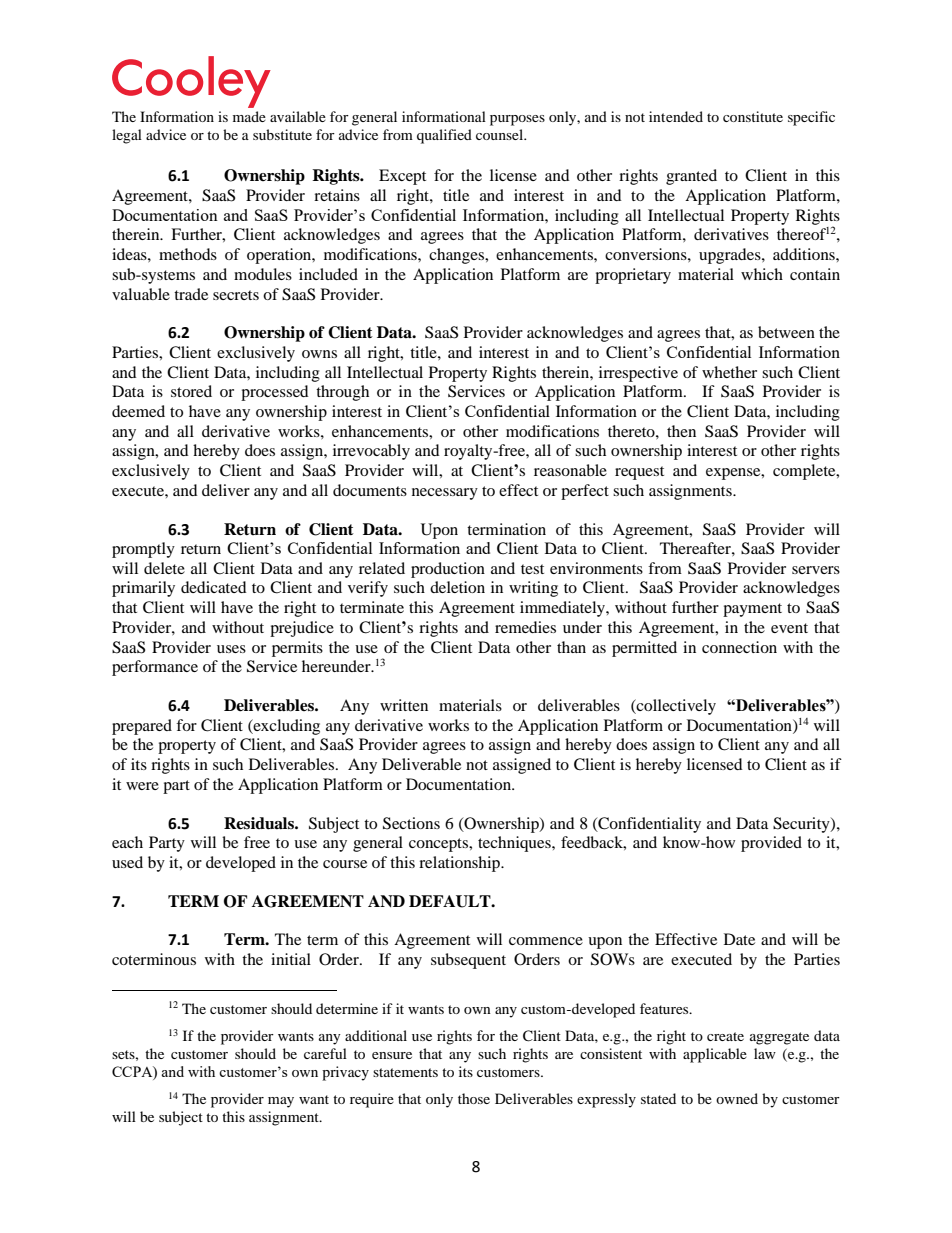 Image resolution: width=952 pixels, height=1233 pixels. Describe the element at coordinates (771, 844) in the document. I see `provided` at that location.
